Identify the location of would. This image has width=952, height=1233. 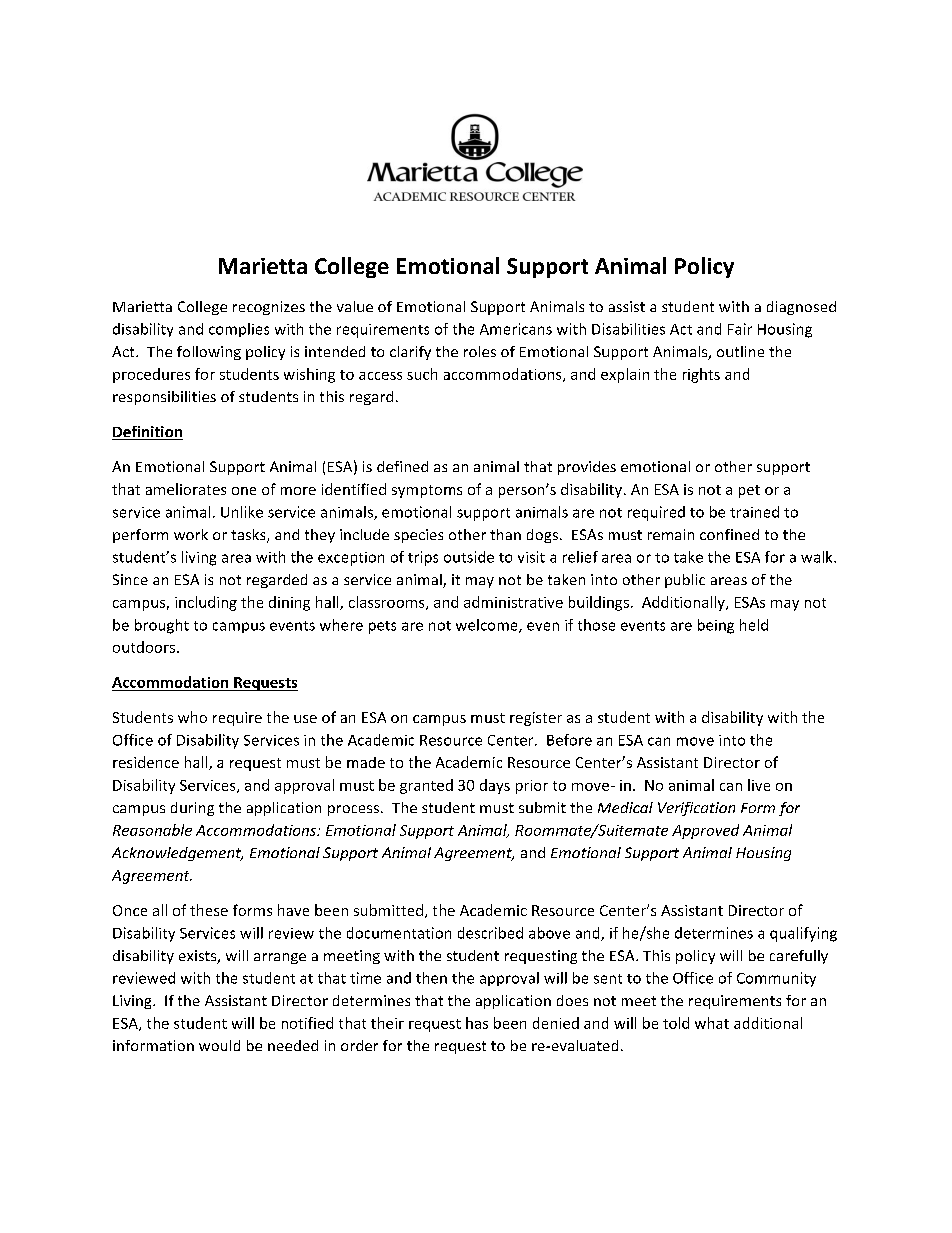
(219, 1045).
